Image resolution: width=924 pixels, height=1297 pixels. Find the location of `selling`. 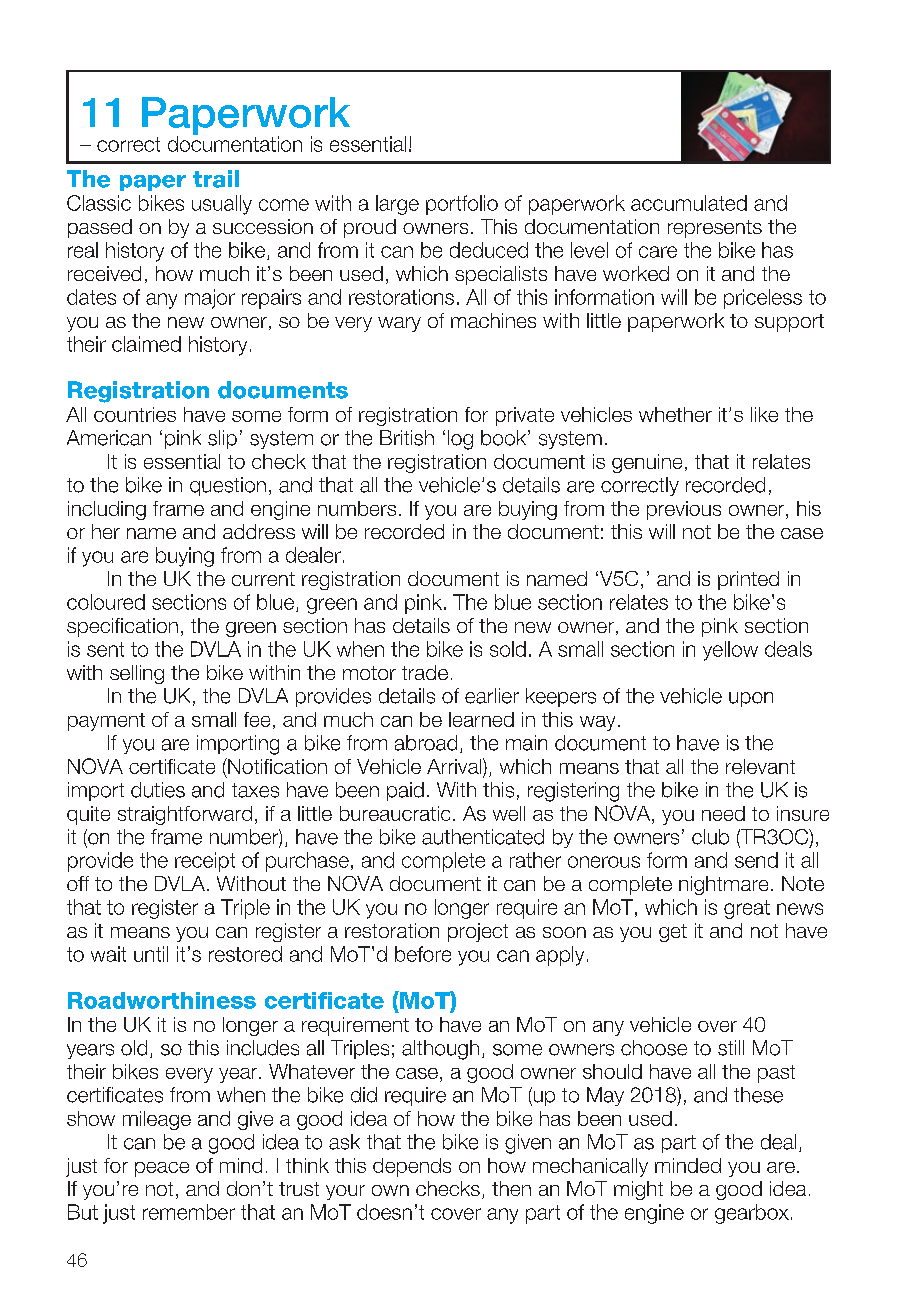

selling is located at coordinates (137, 674).
